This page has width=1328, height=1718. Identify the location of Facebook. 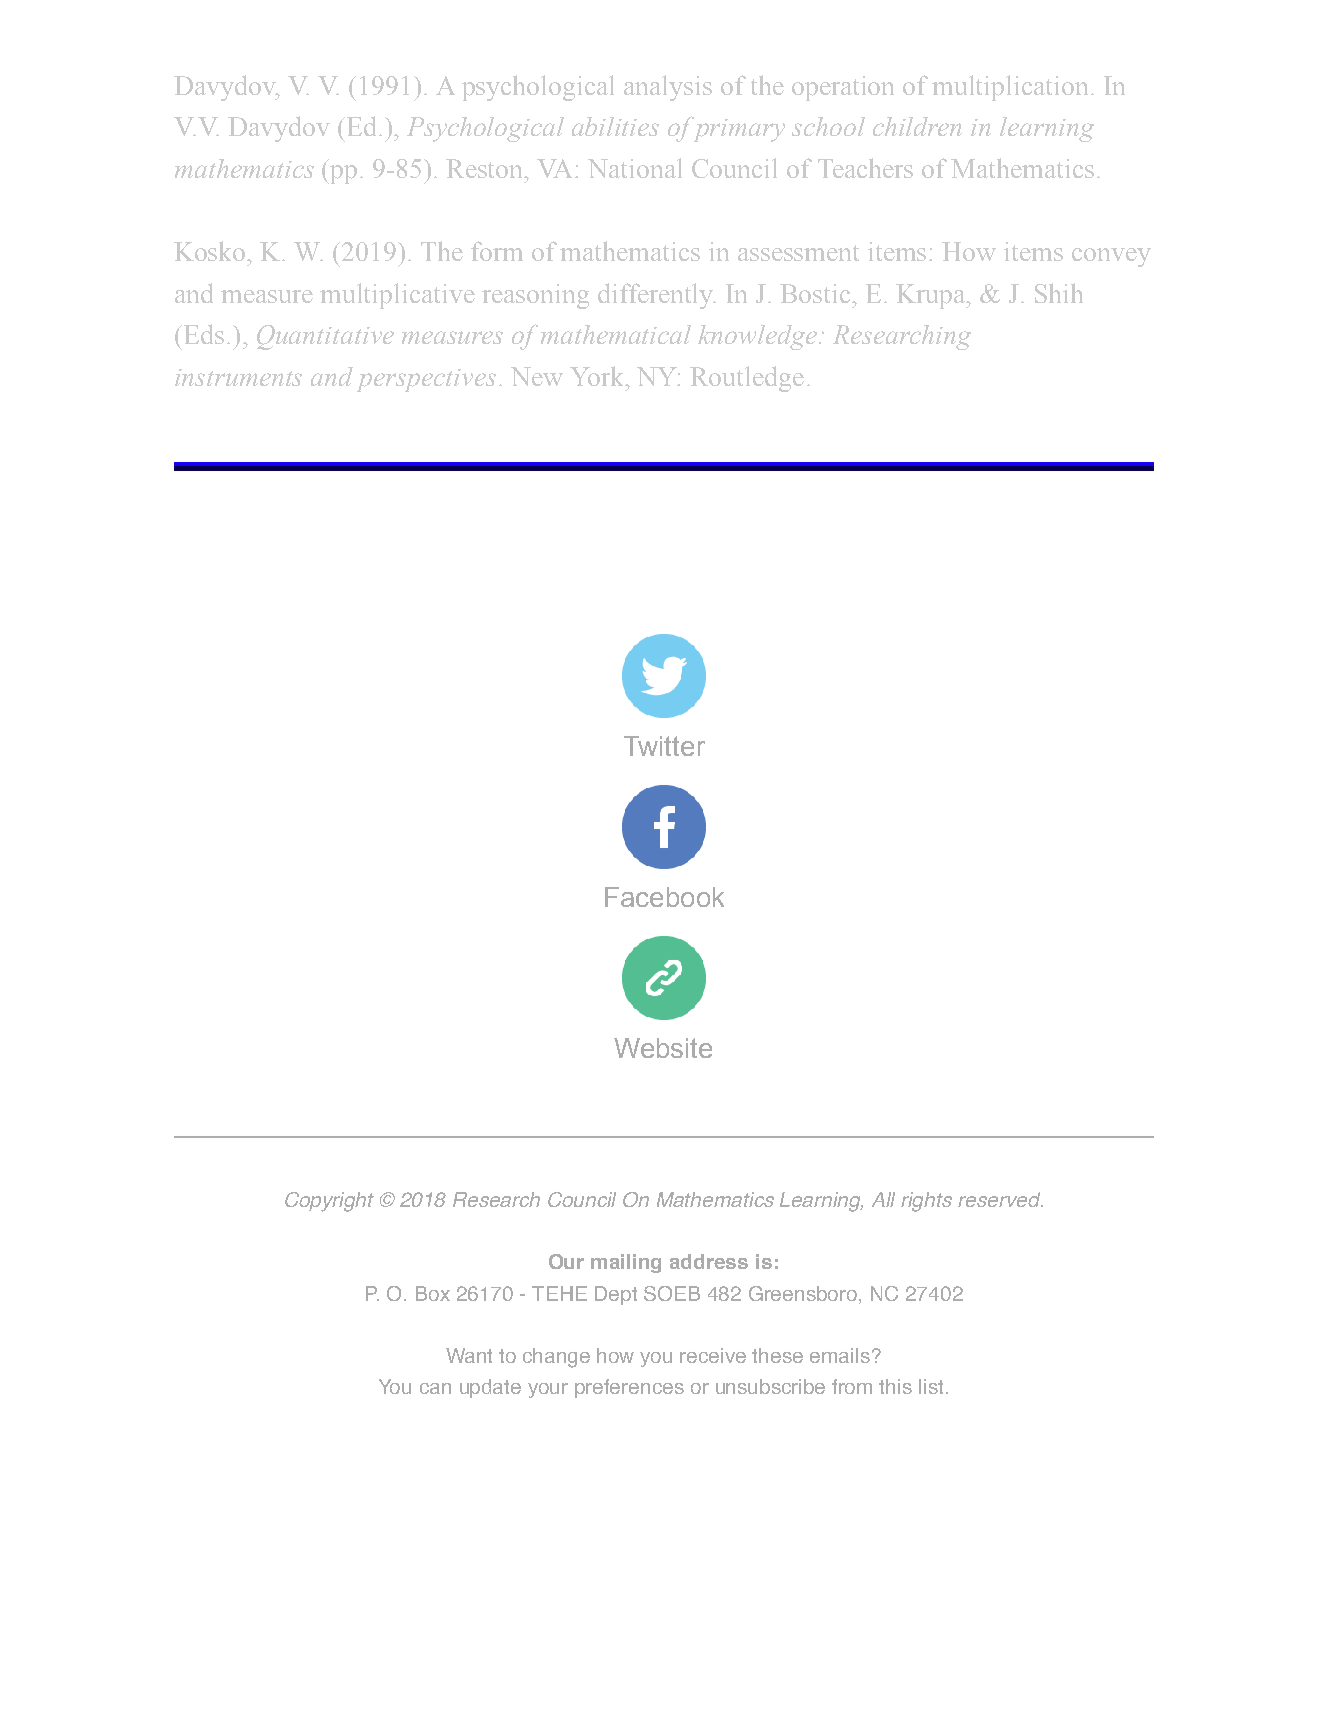
(664, 897).
